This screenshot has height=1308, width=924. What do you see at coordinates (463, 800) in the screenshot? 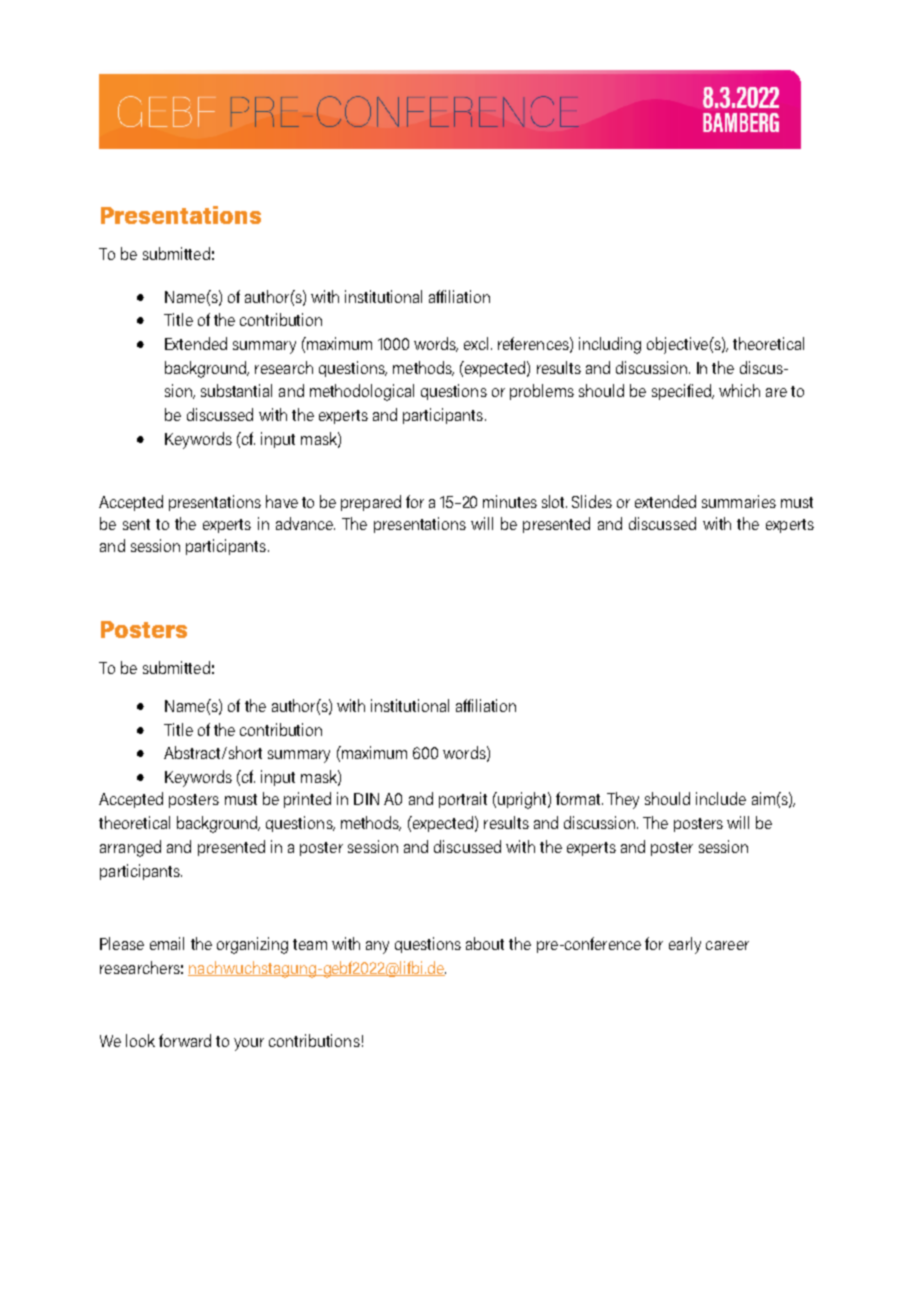
I see `portrait` at bounding box center [463, 800].
